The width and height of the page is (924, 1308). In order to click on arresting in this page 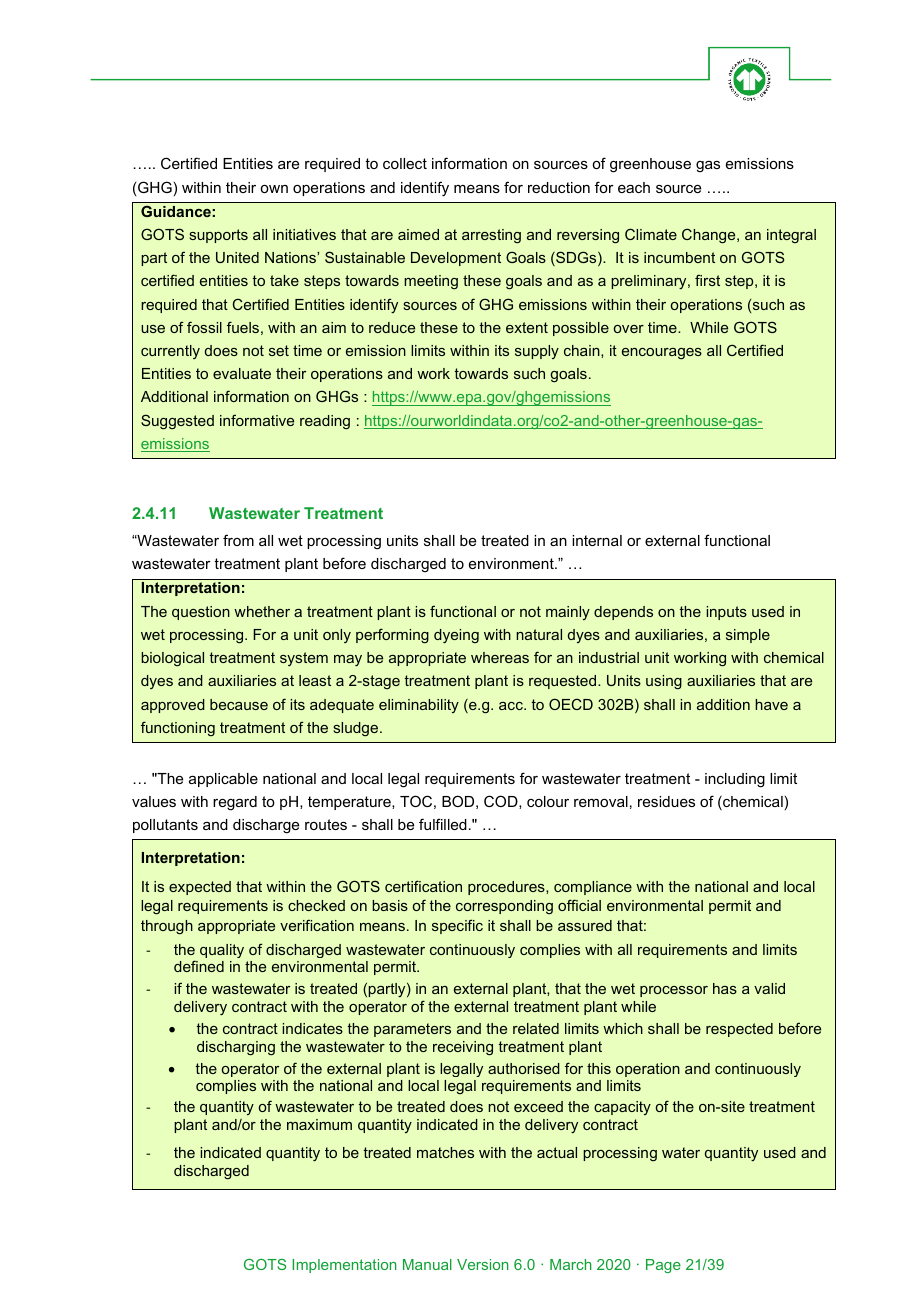, I will do `click(491, 236)`.
